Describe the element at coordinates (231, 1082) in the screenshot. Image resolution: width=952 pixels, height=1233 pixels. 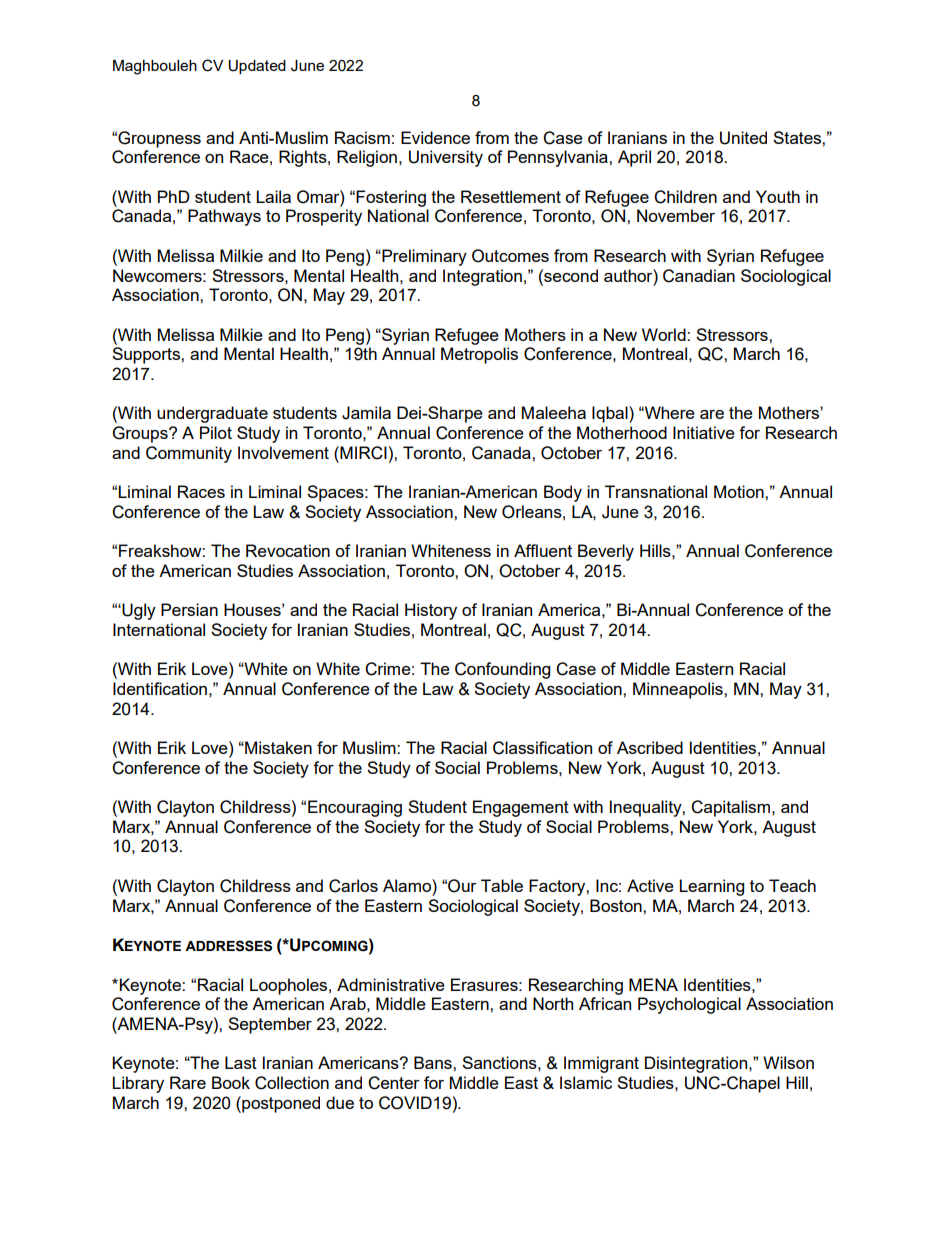
I see `Book` at that location.
